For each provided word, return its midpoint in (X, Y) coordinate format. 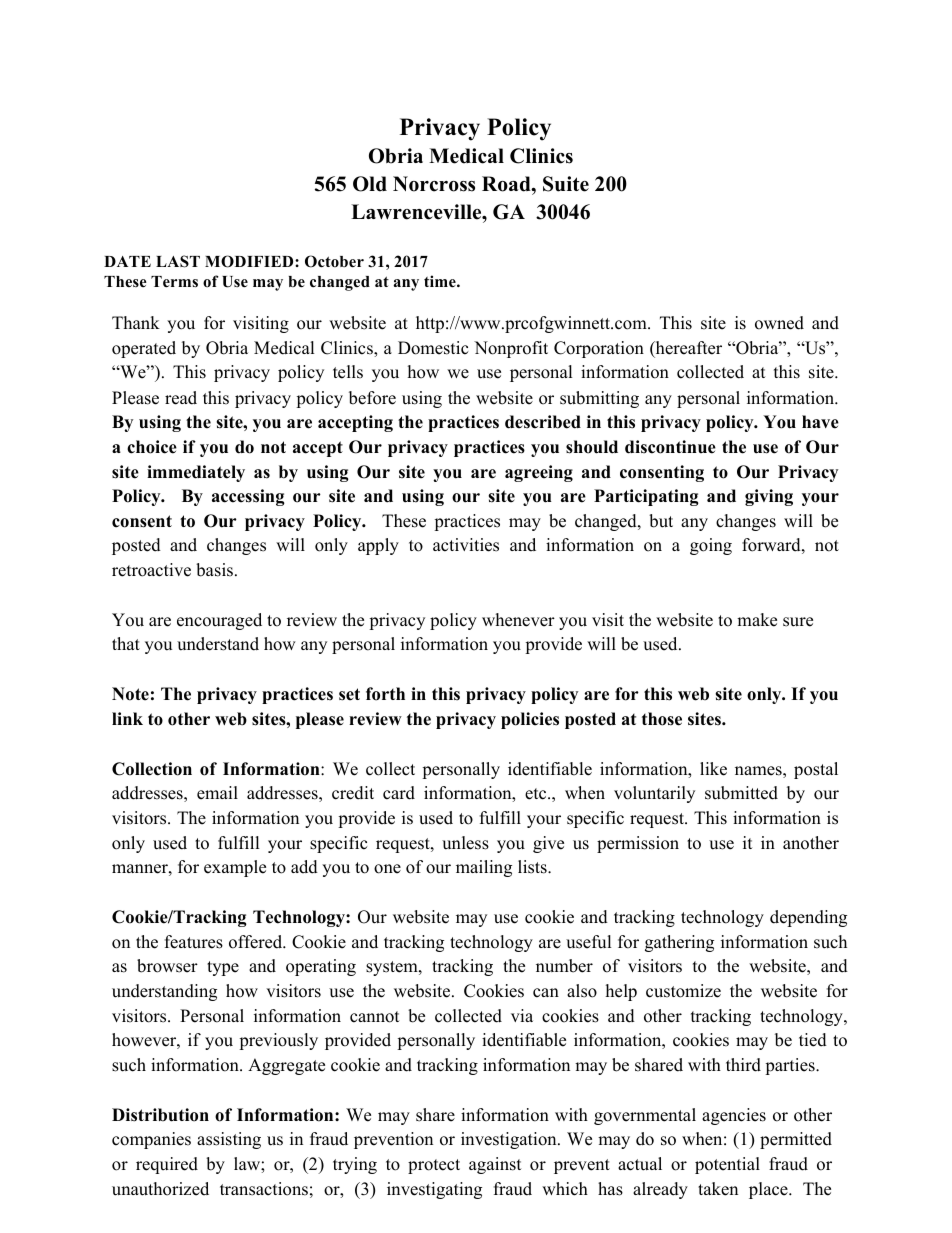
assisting (229, 1140)
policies (530, 720)
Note (130, 694)
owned (779, 323)
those (662, 719)
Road (507, 184)
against (495, 1165)
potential (727, 1165)
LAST (178, 261)
